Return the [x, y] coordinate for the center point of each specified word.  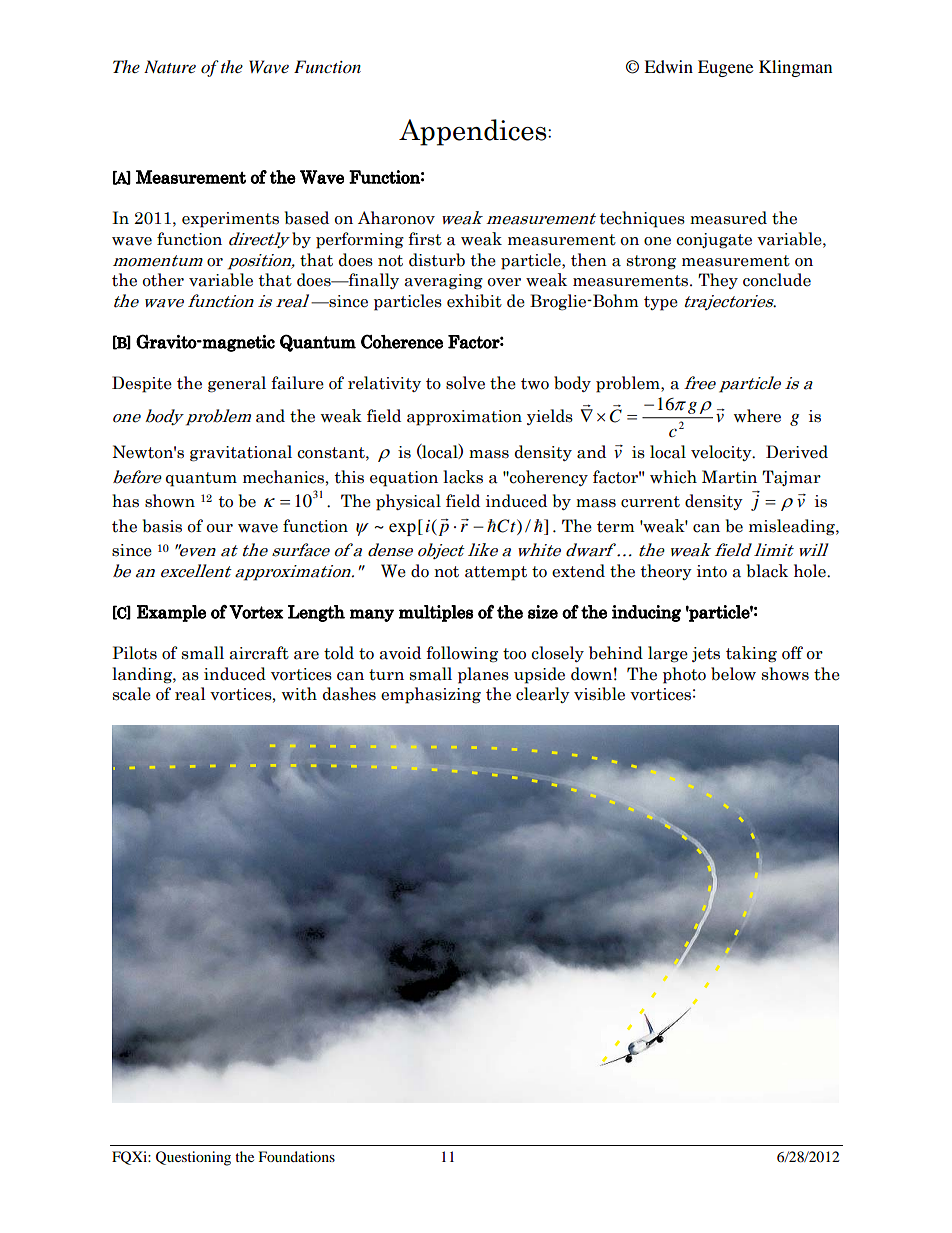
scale [132, 694]
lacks [463, 477]
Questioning [193, 1158]
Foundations [297, 1156]
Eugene [725, 68]
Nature [170, 66]
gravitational [241, 453]
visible [599, 694]
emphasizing [431, 695]
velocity [722, 453]
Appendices [474, 132]
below [733, 674]
